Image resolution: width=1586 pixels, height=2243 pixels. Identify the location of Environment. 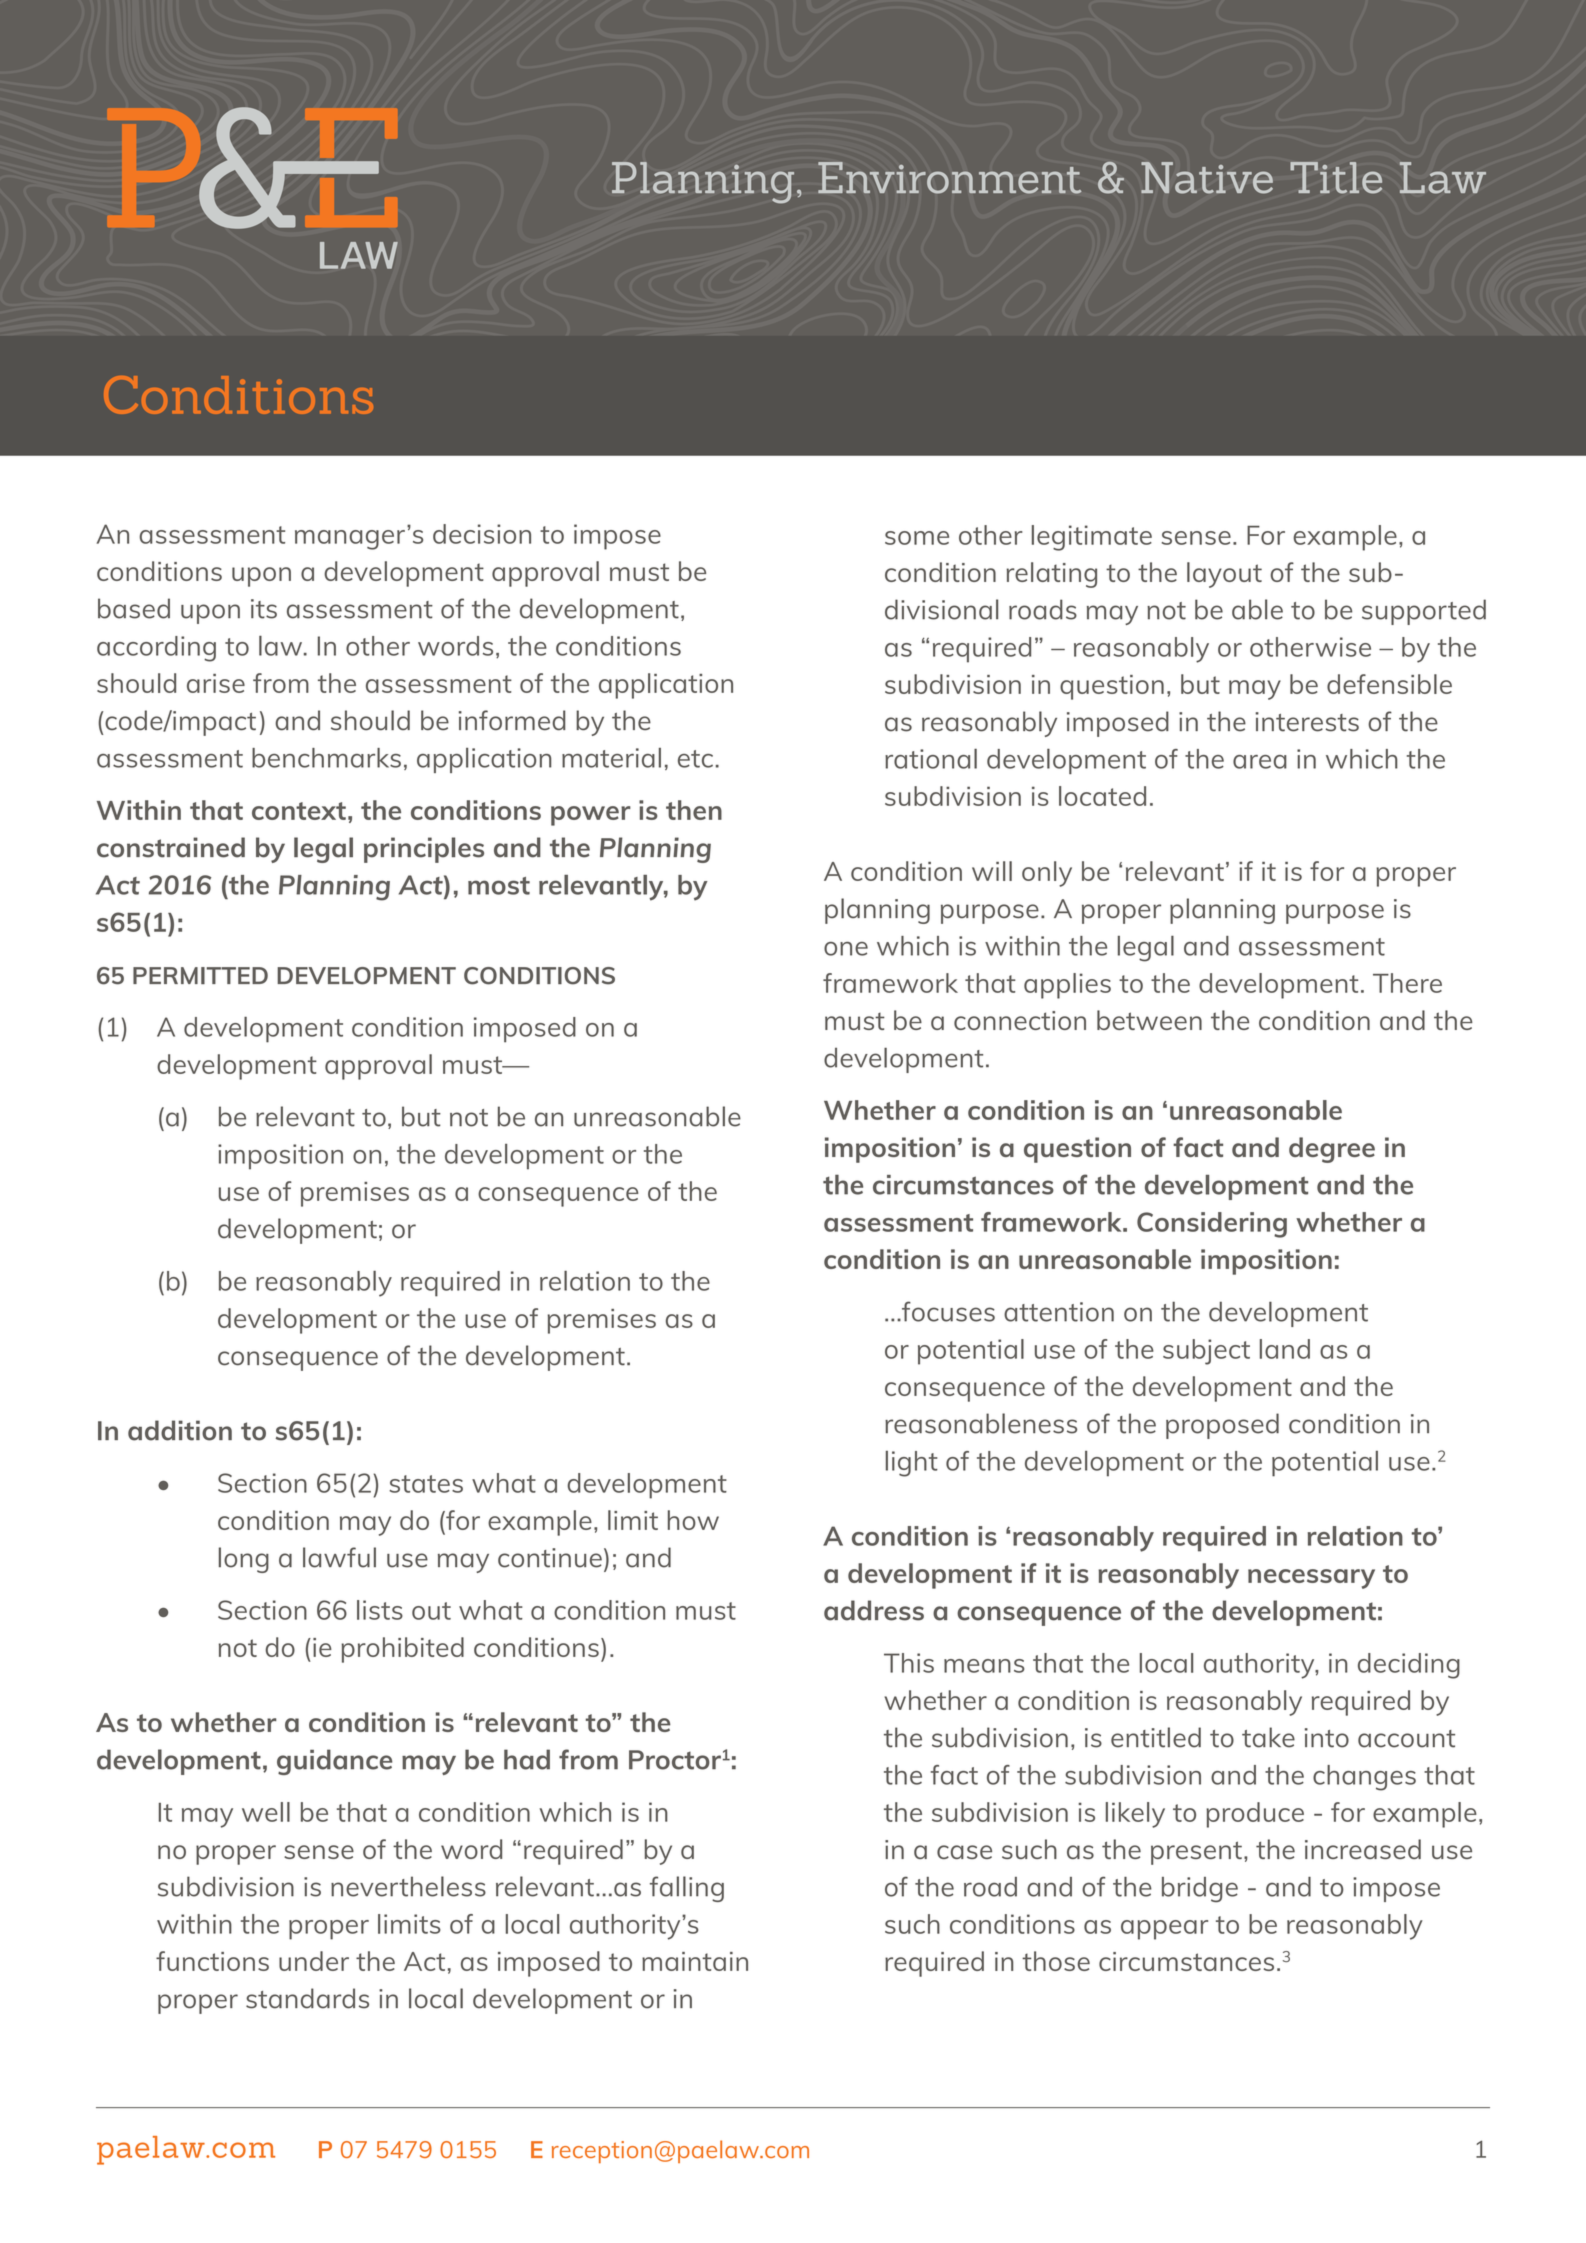
(950, 178).
